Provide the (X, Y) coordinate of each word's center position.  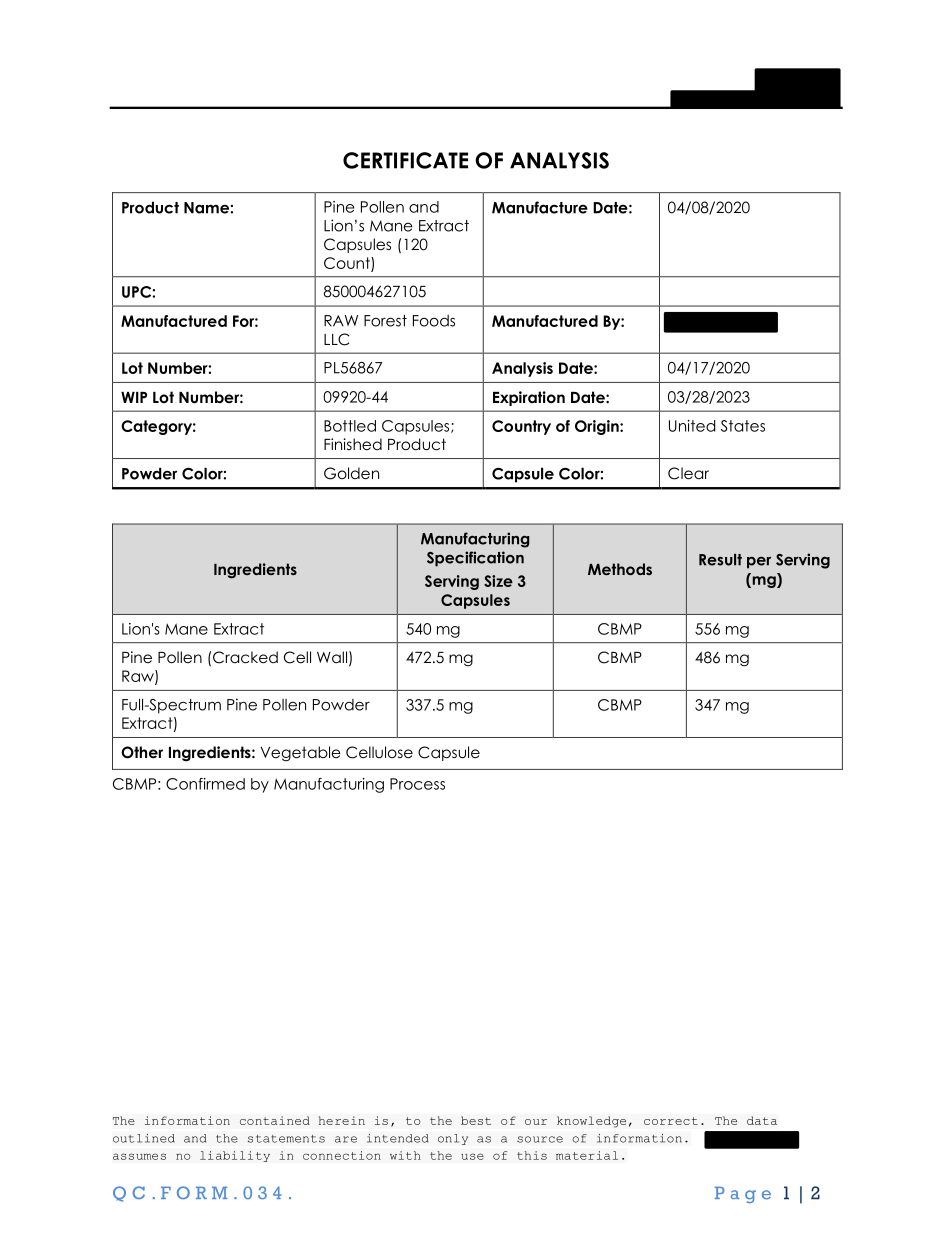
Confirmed (205, 784)
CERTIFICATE (405, 160)
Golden (351, 473)
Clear (688, 473)
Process (417, 784)
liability (235, 1156)
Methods (620, 569)
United (692, 426)
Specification (475, 559)
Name (207, 208)
